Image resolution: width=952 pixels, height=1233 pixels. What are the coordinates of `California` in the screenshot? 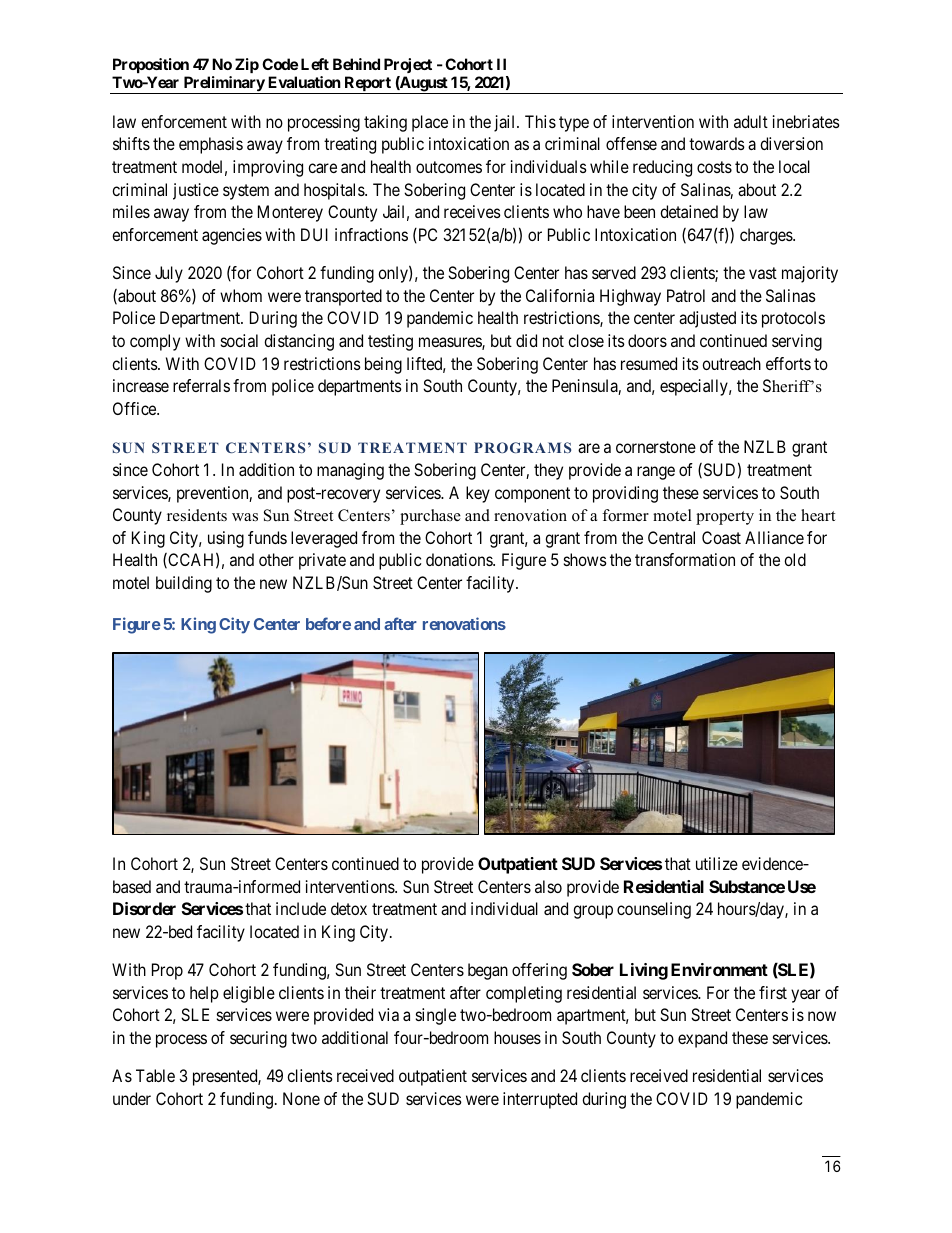 It's located at (560, 295).
